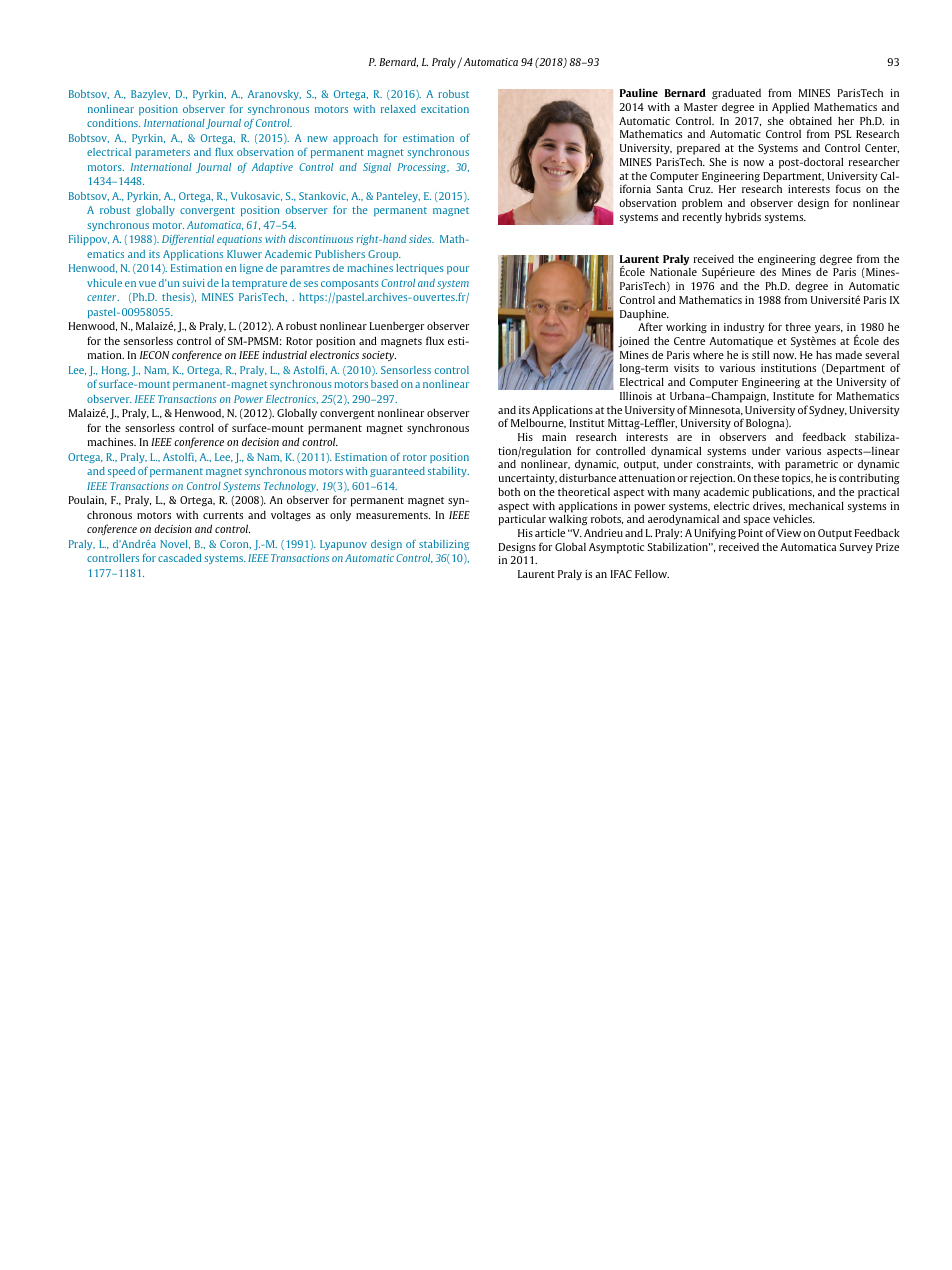 This screenshot has width=952, height=1270. Describe the element at coordinates (790, 108) in the screenshot. I see `Applied` at that location.
